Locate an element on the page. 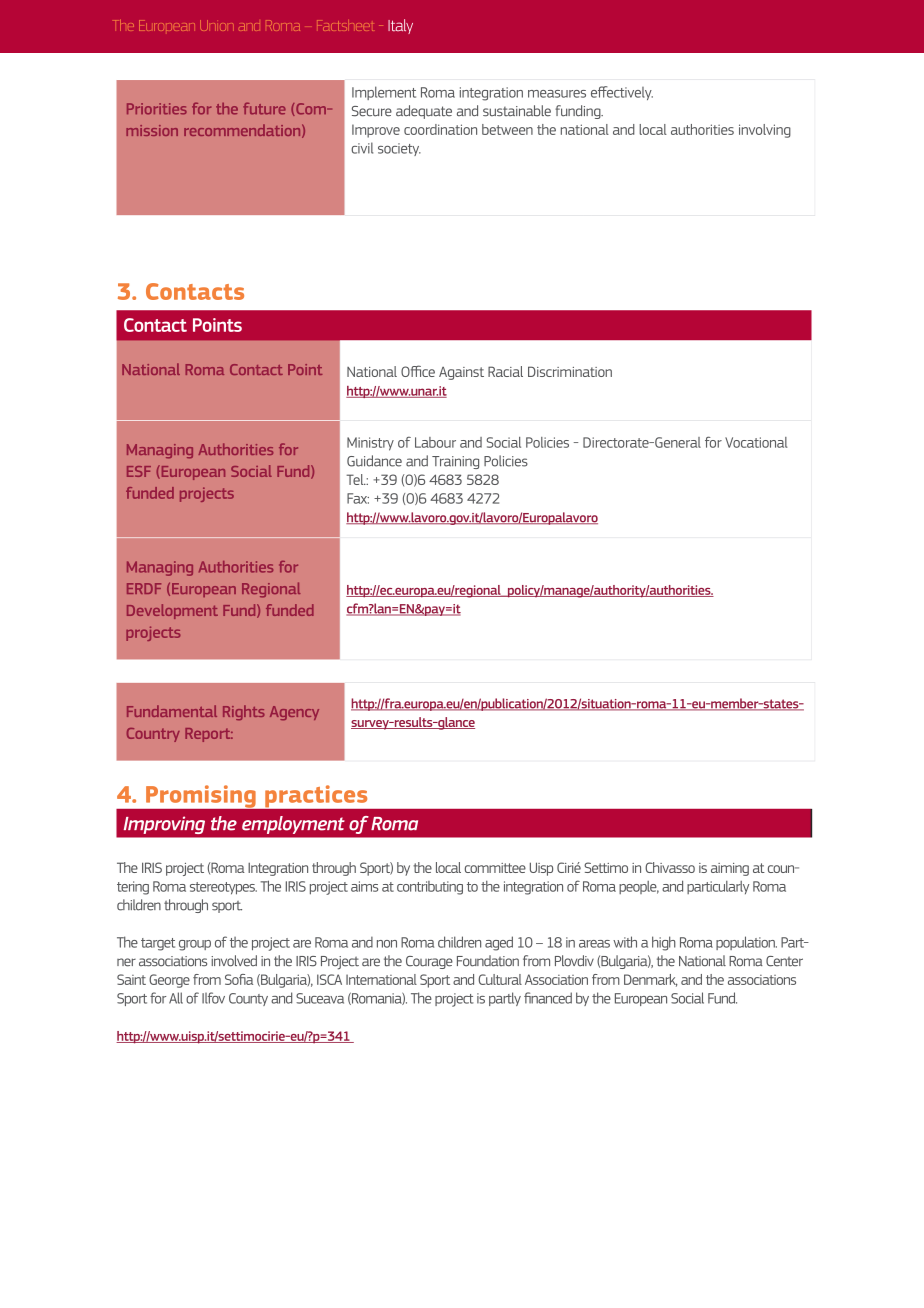  society is located at coordinates (399, 149).
